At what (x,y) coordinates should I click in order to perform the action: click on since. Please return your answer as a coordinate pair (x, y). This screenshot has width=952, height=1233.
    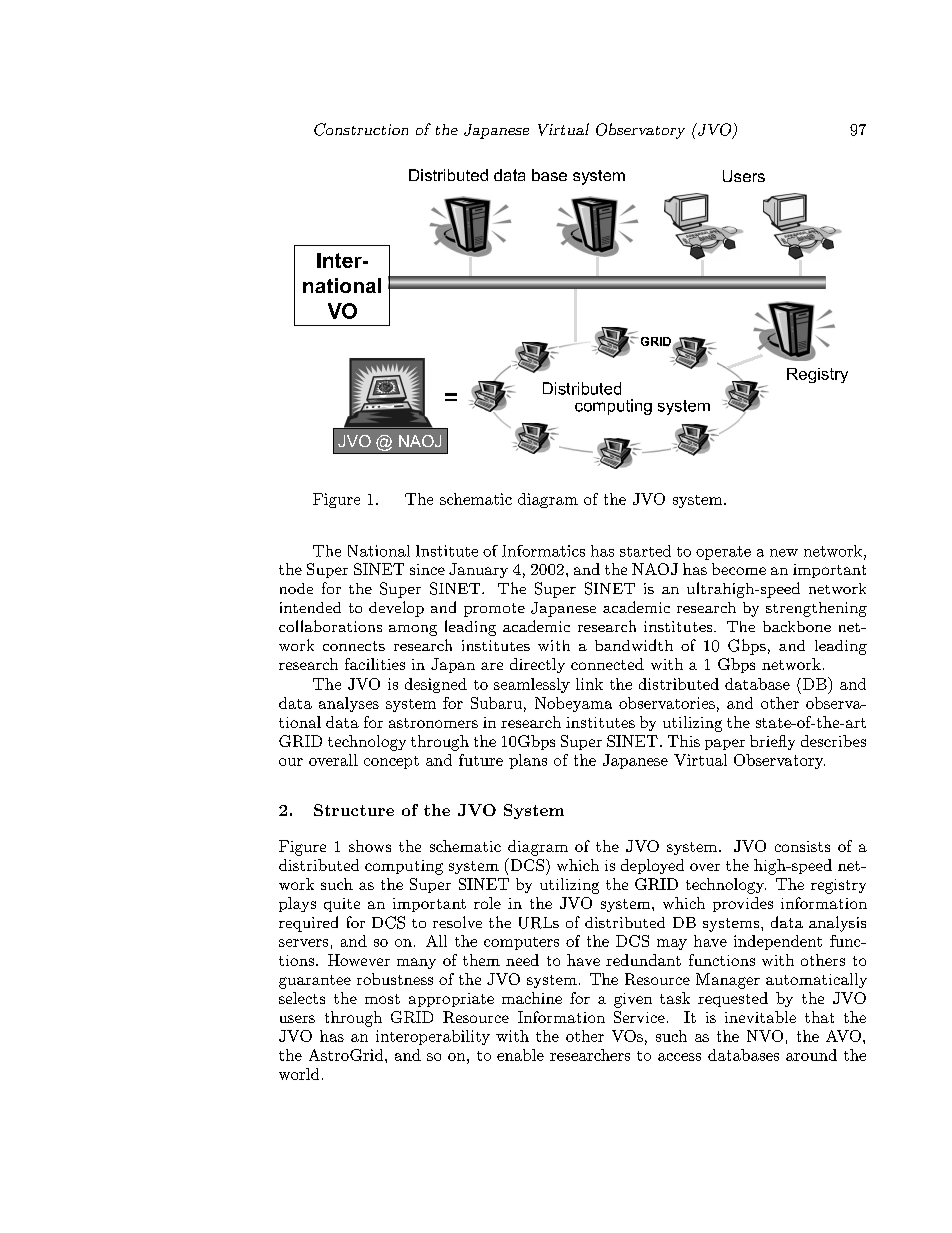
    Looking at the image, I should click on (427, 569).
